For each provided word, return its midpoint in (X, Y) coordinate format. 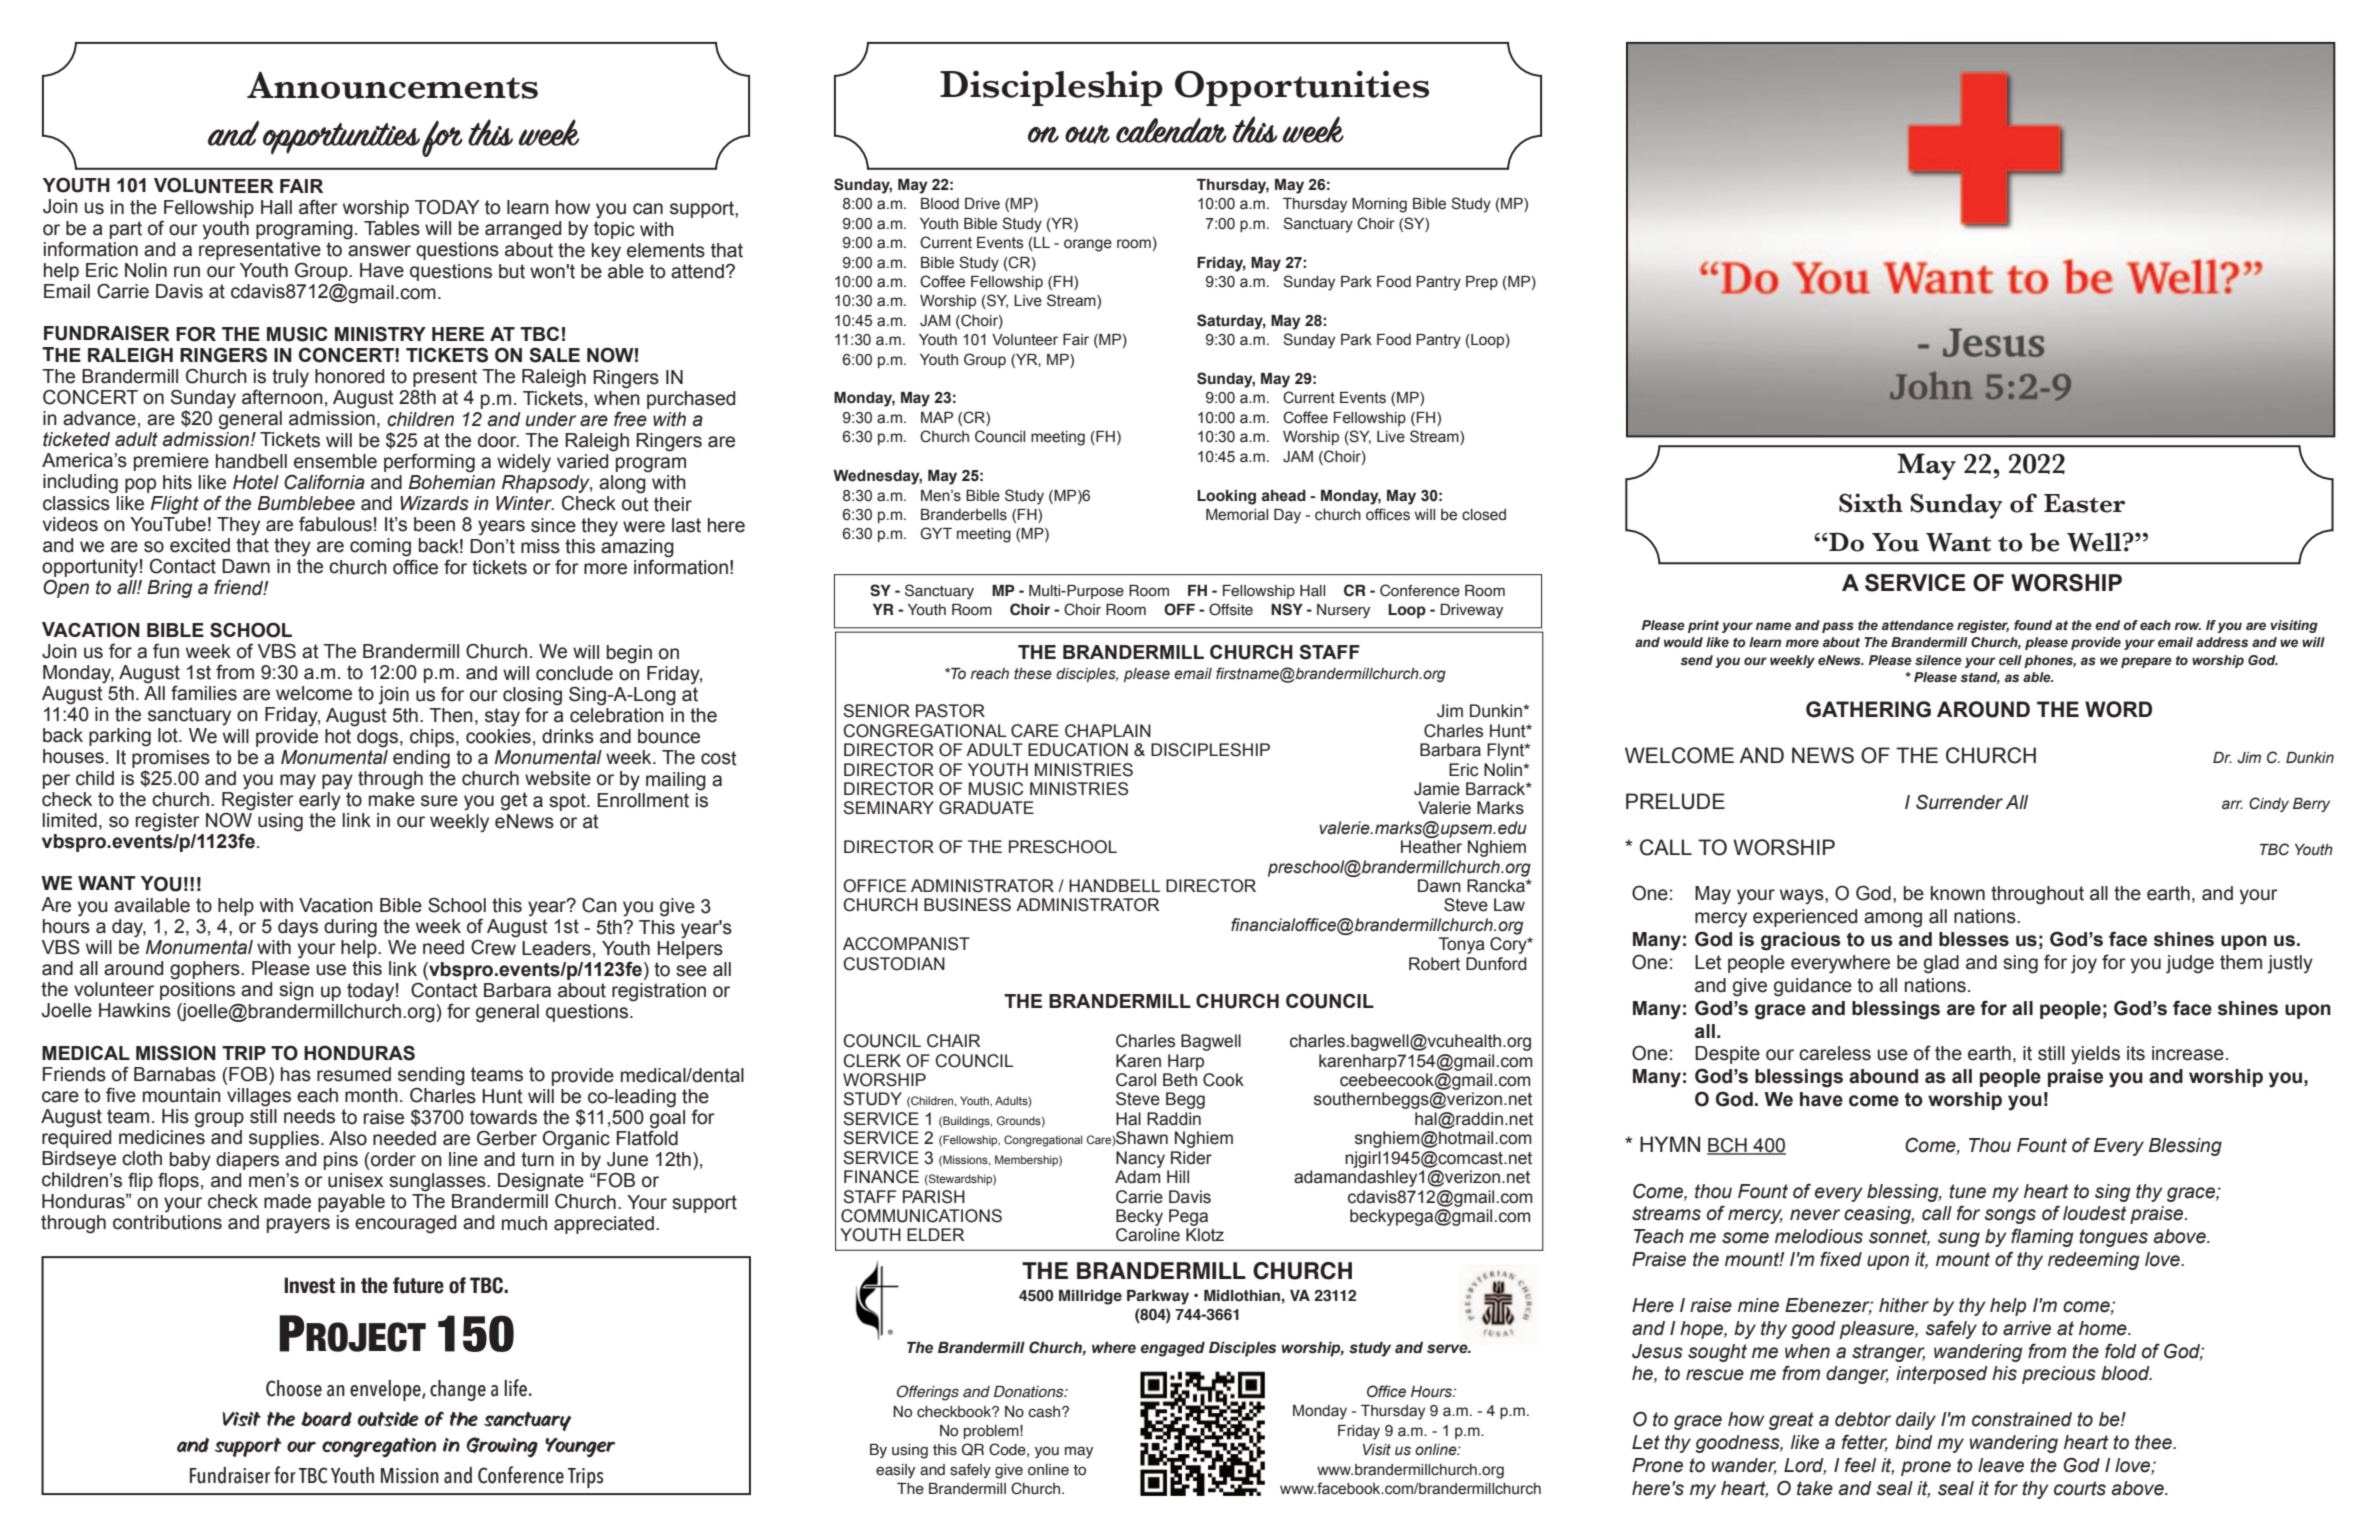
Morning (1379, 205)
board (326, 1419)
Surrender (1959, 802)
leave (2001, 1465)
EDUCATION (1078, 750)
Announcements (392, 85)
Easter (2084, 503)
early (320, 801)
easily (895, 1471)
